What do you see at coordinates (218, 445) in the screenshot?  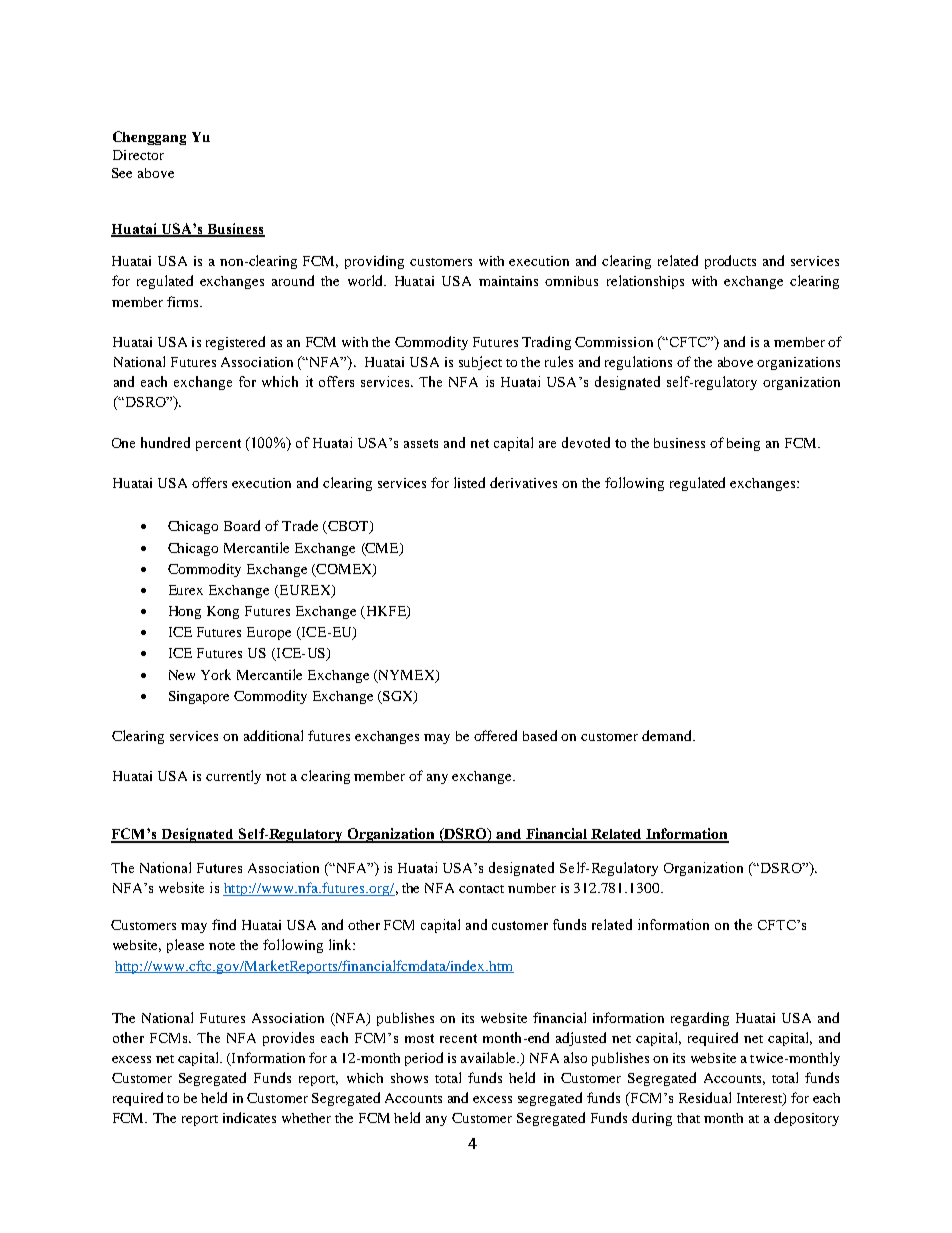 I see `percent` at bounding box center [218, 445].
